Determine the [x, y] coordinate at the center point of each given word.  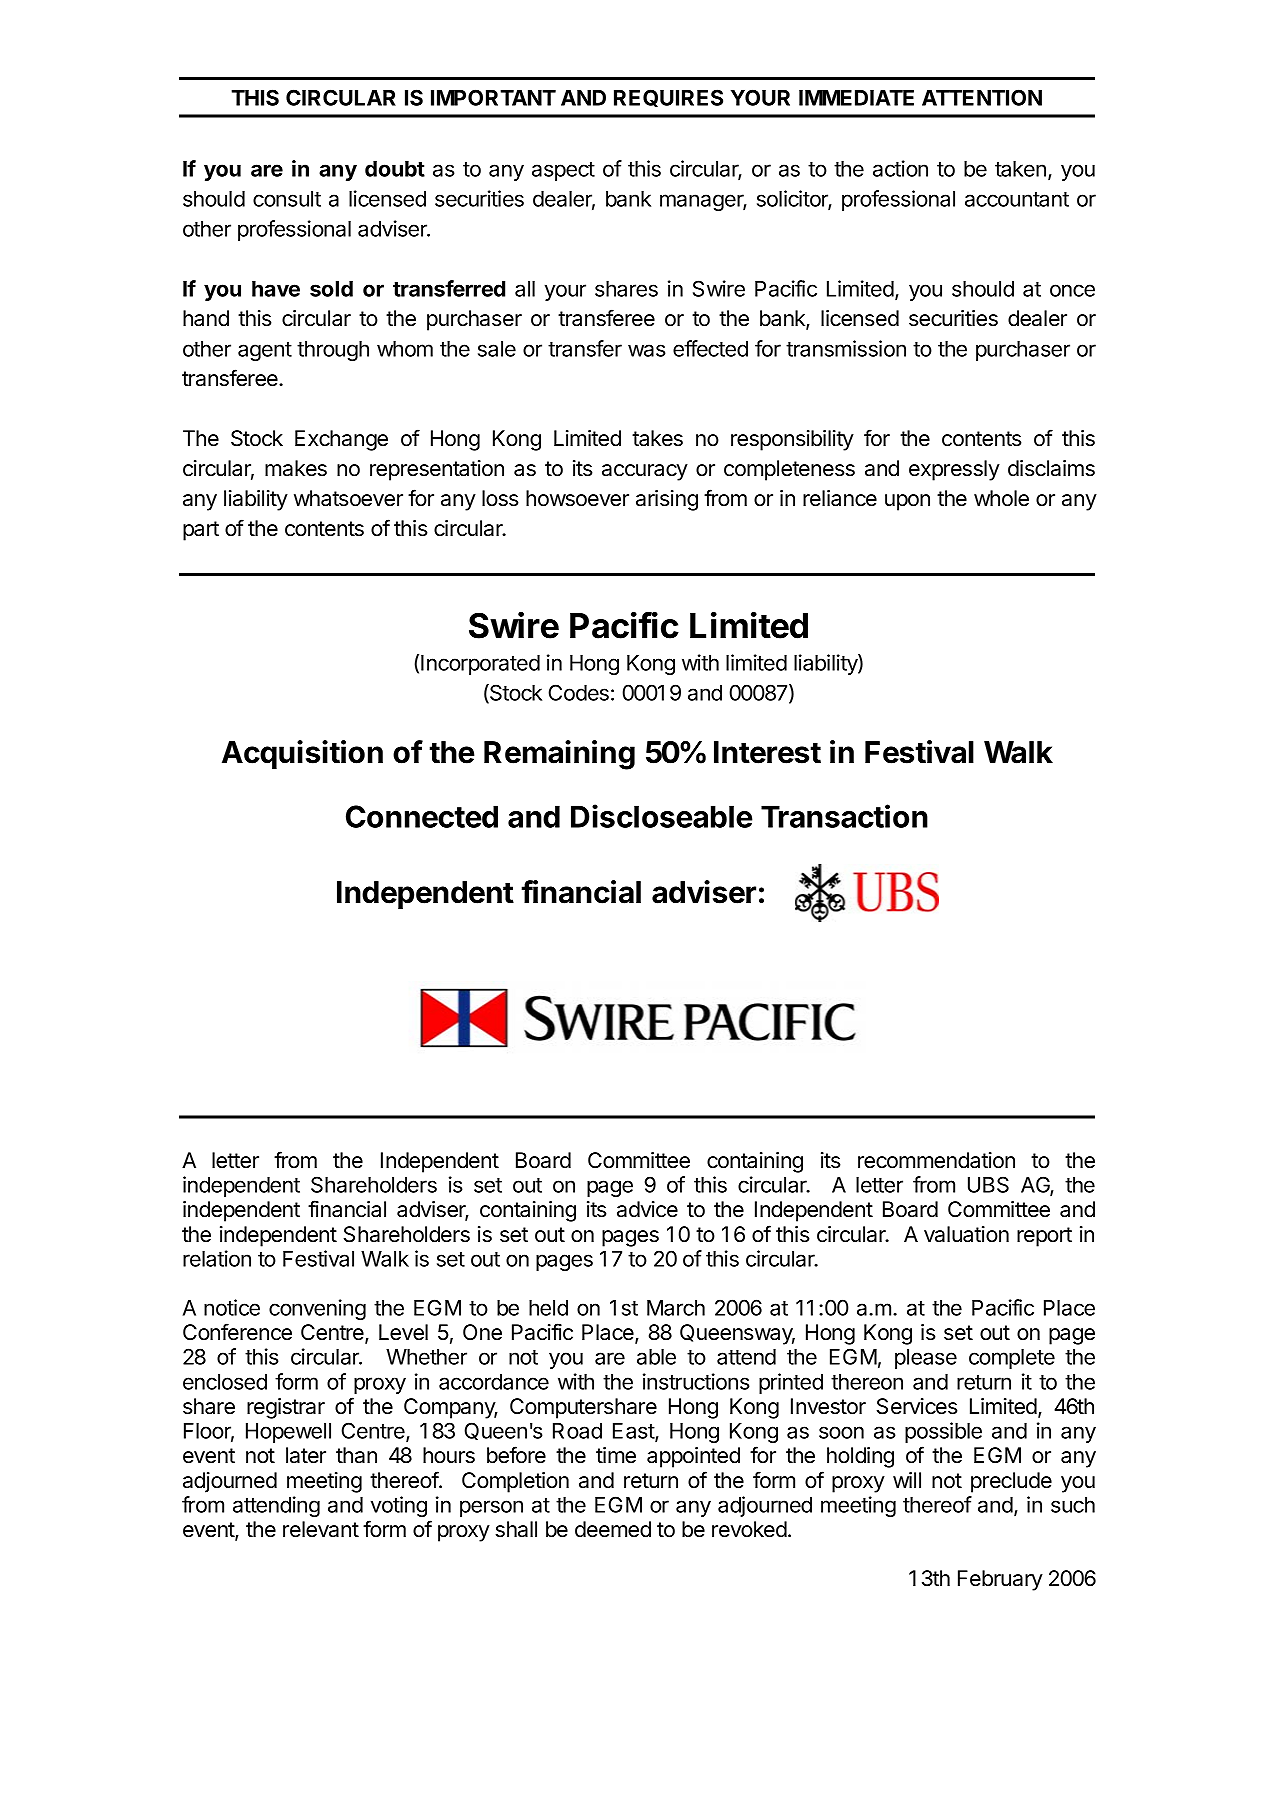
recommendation [936, 1160]
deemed [613, 1529]
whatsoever [348, 498]
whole [1001, 498]
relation [217, 1258]
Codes [578, 692]
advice [647, 1209]
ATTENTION [982, 97]
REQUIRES [668, 98]
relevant [321, 1529]
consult [287, 199]
